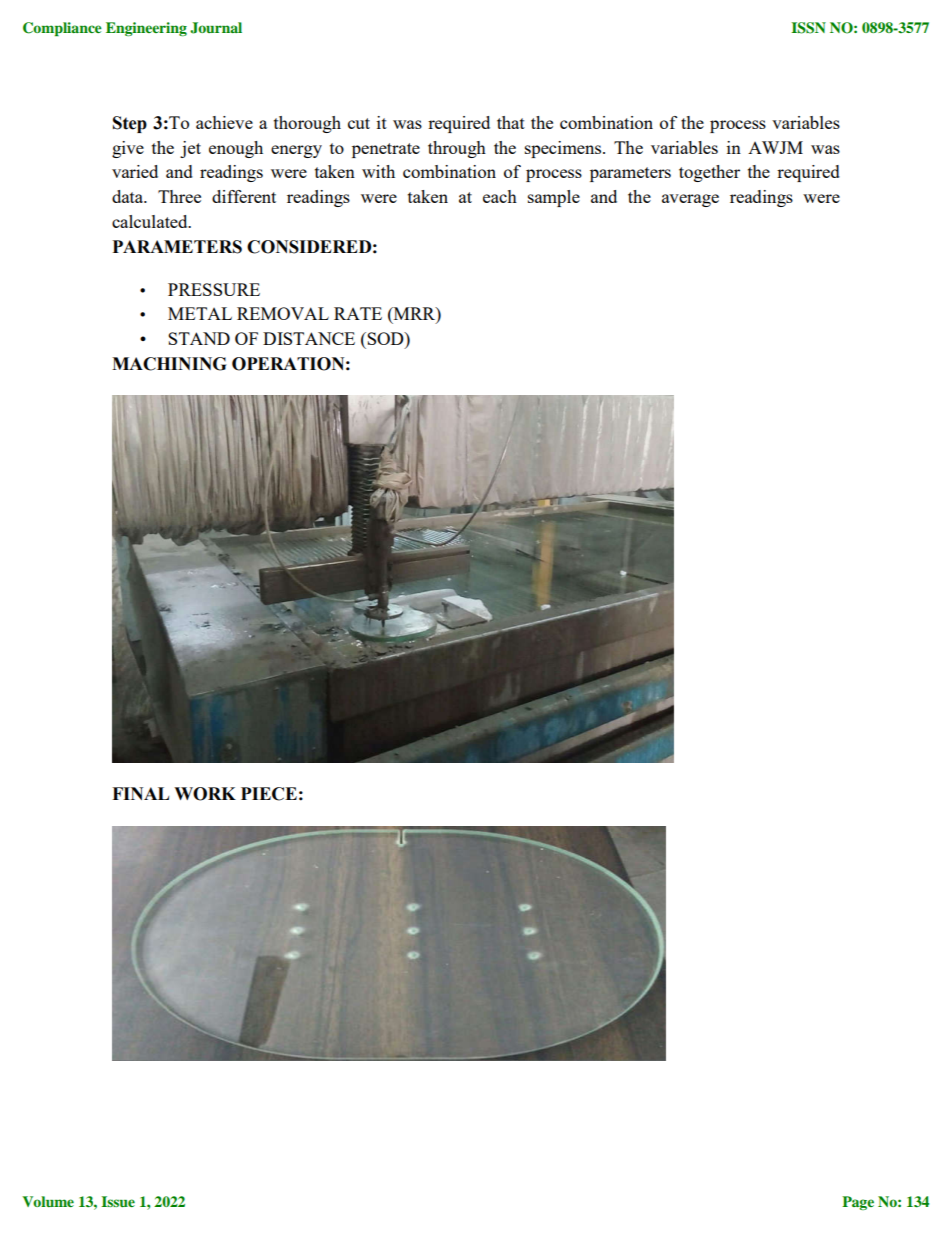  I want to click on average, so click(690, 200).
